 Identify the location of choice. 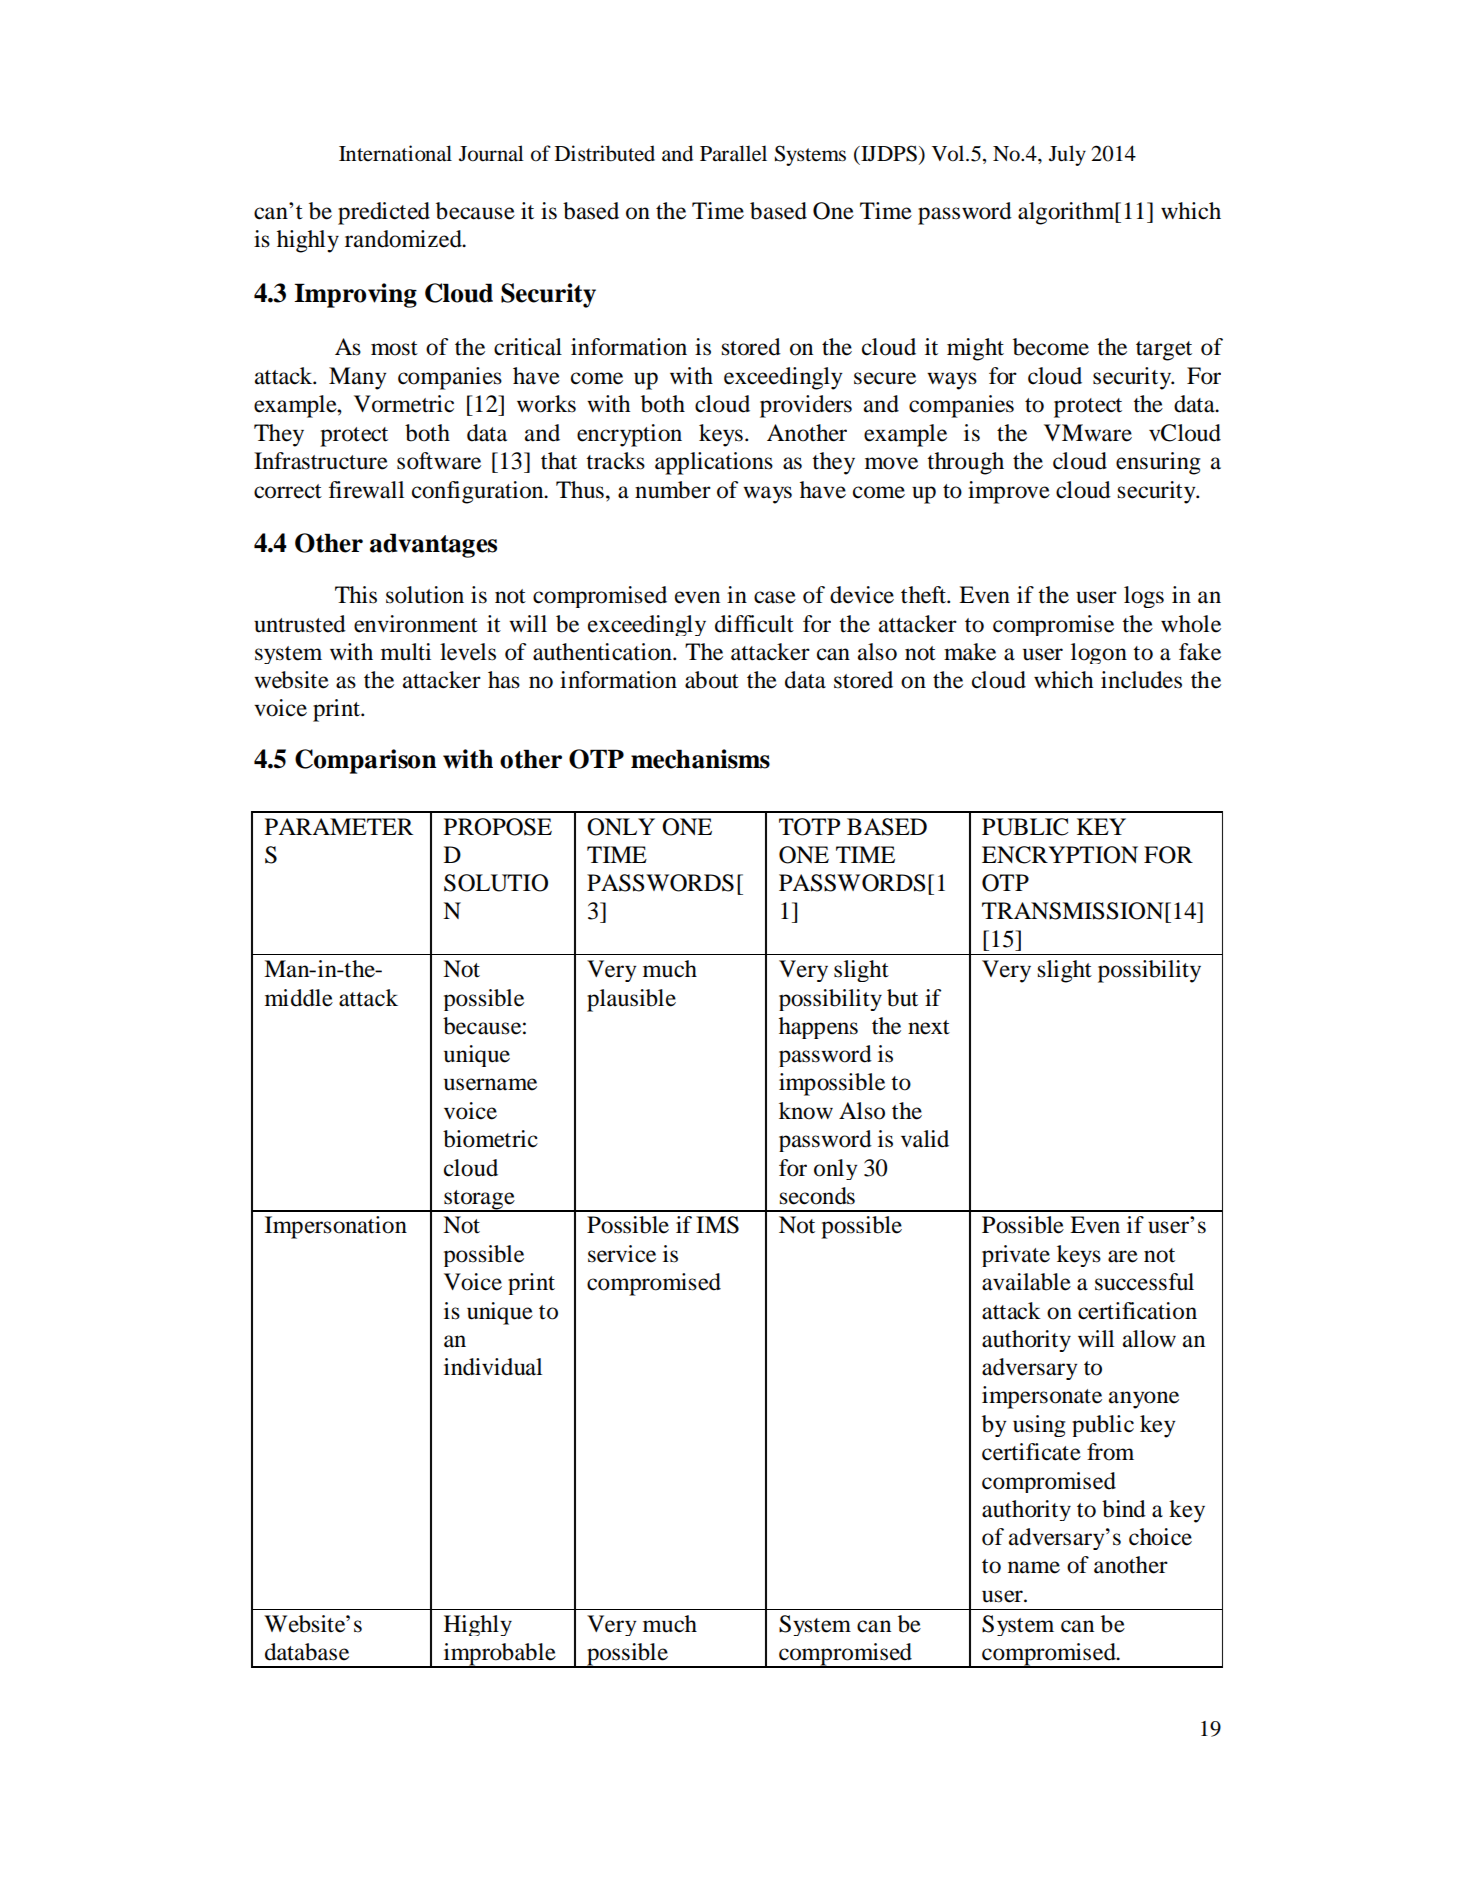
(1160, 1537).
